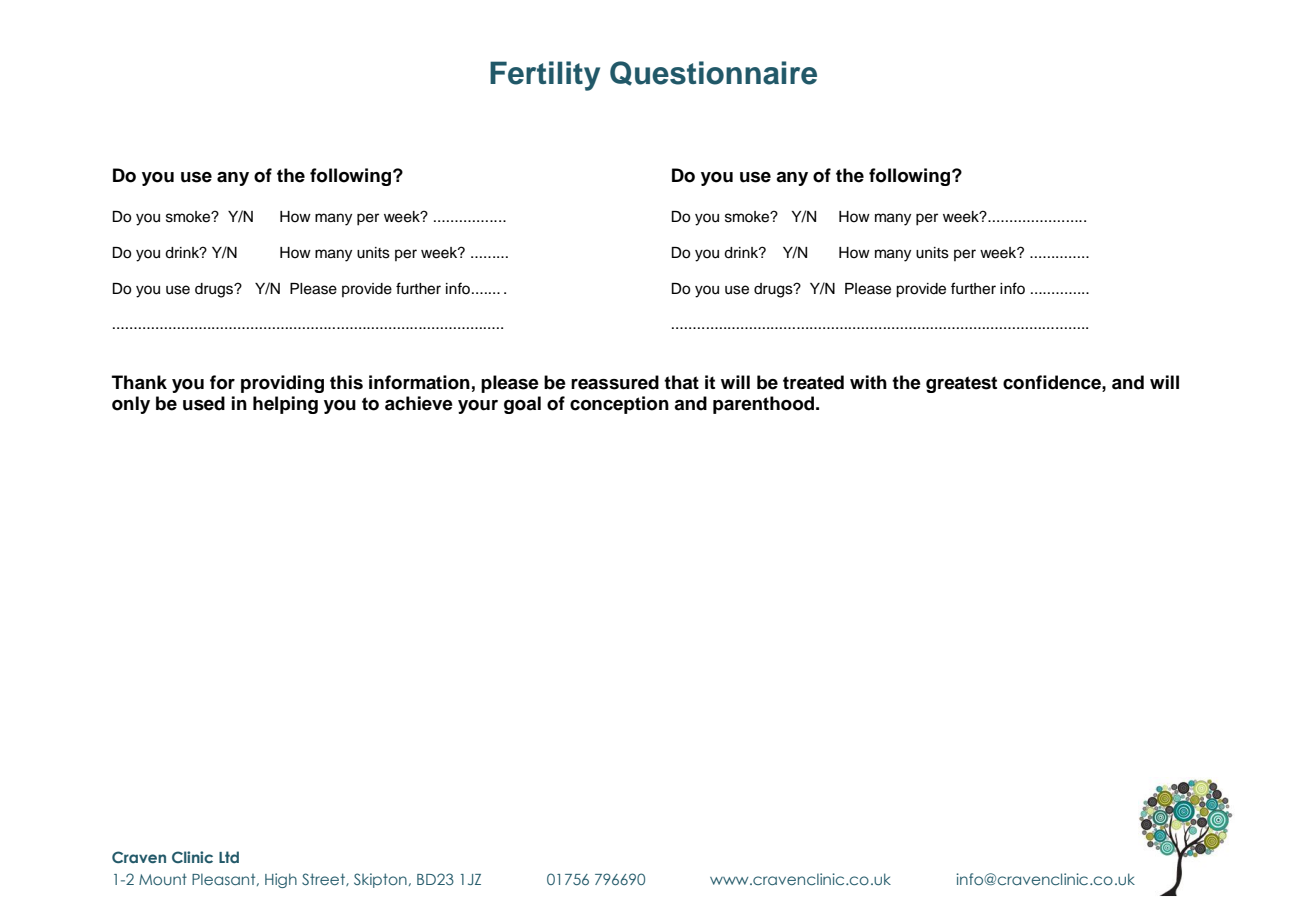 The width and height of the screenshot is (1307, 924). I want to click on goal, so click(522, 405).
